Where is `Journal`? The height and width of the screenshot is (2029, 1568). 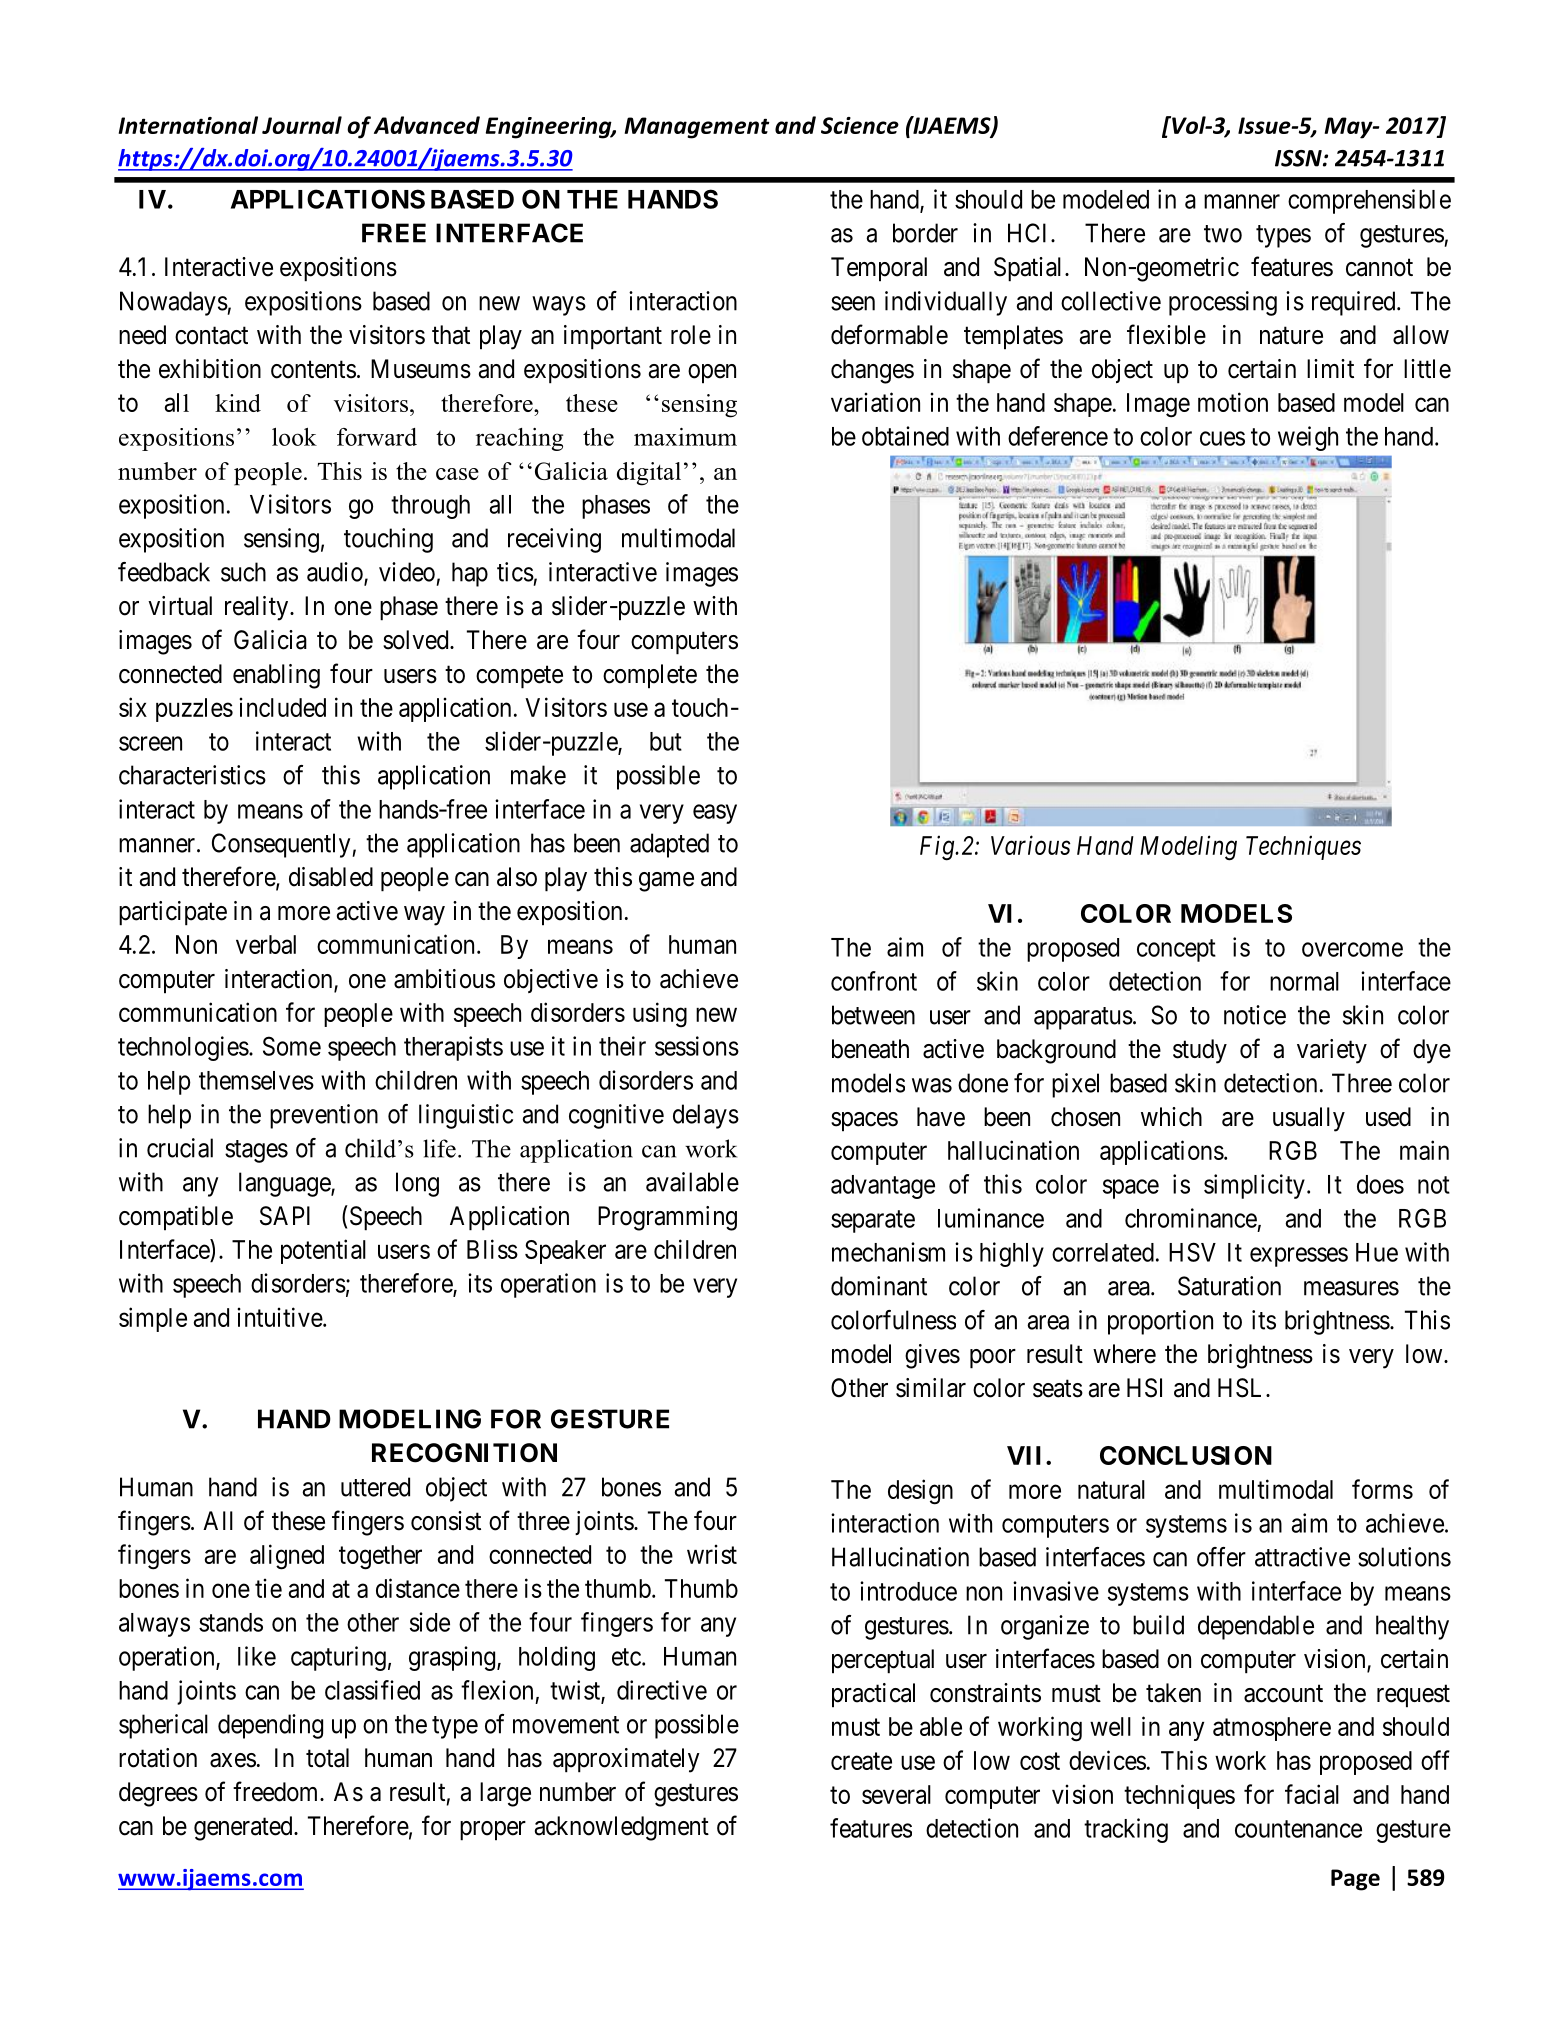 Journal is located at coordinates (302, 125).
